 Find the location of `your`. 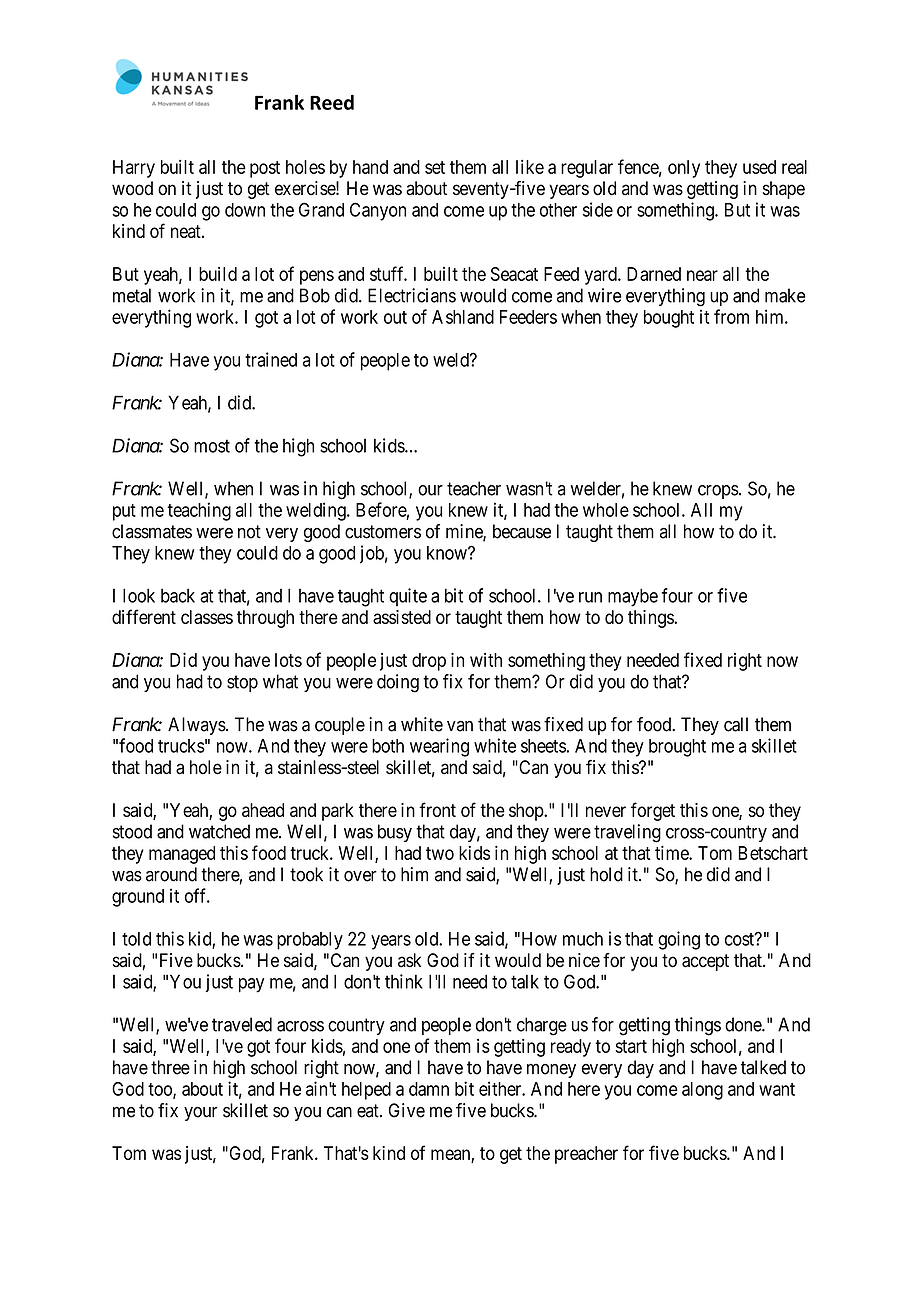

your is located at coordinates (201, 1113).
